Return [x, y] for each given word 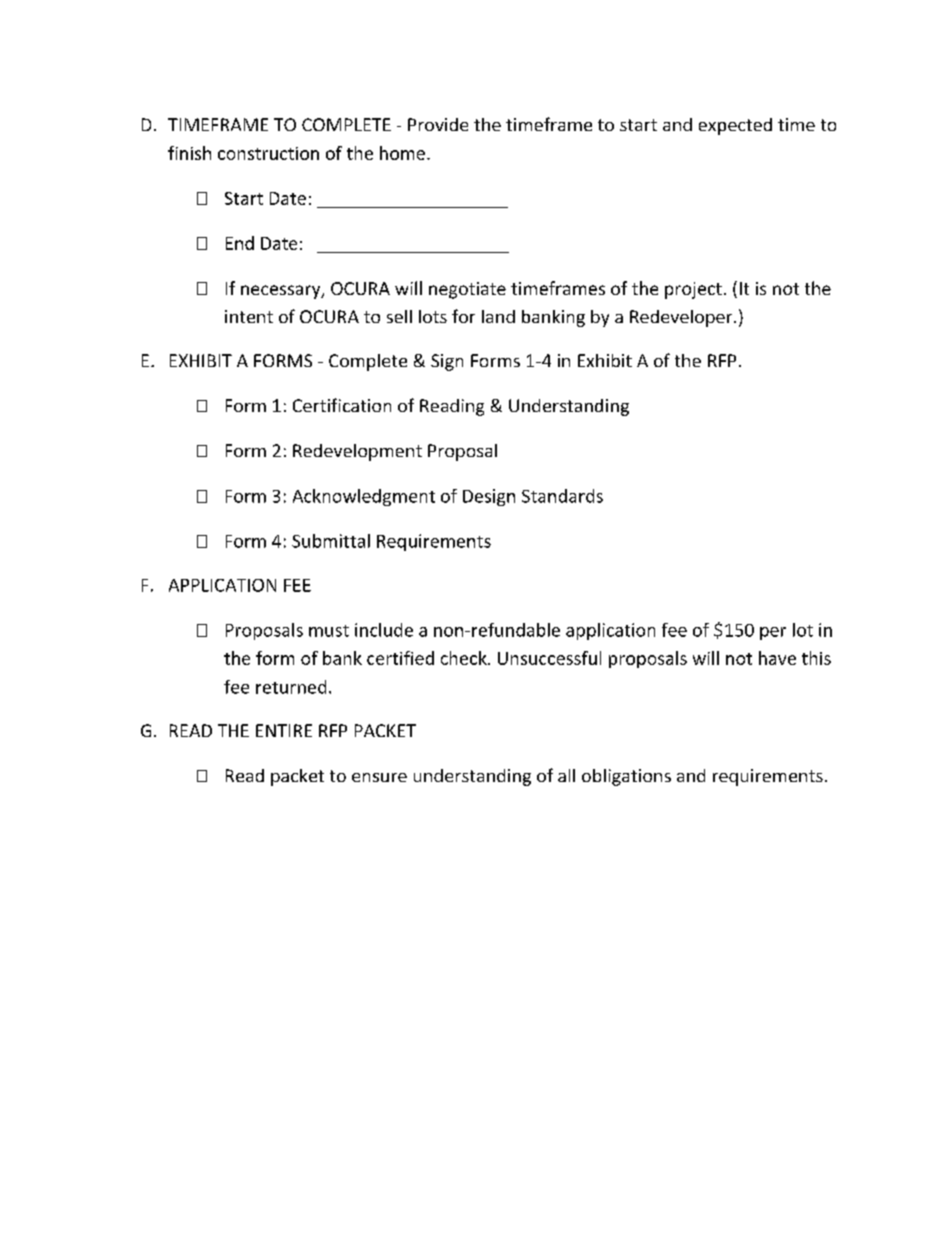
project [693, 290]
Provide [438, 124]
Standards [562, 496]
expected [735, 126]
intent [249, 316]
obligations [626, 777]
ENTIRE [284, 730]
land [498, 316]
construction [268, 153]
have [777, 658]
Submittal [331, 541]
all [566, 775]
